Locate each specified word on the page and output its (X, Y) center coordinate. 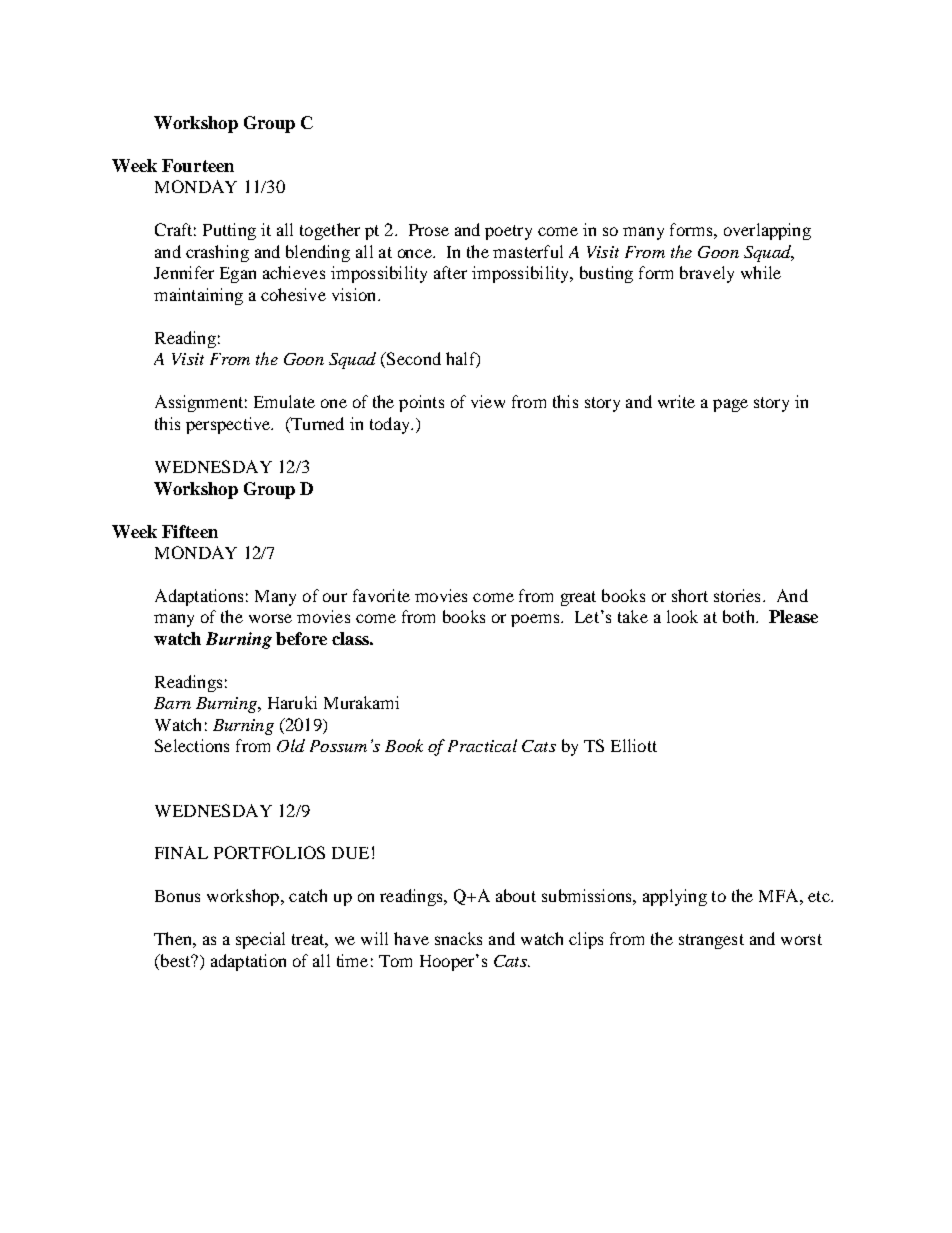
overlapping (767, 231)
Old (291, 745)
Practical (482, 745)
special (260, 940)
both (740, 616)
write (676, 401)
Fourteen (198, 165)
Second (413, 358)
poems (536, 620)
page (730, 405)
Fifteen (190, 531)
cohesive (293, 294)
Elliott (634, 745)
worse (270, 618)
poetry (508, 232)
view (488, 401)
